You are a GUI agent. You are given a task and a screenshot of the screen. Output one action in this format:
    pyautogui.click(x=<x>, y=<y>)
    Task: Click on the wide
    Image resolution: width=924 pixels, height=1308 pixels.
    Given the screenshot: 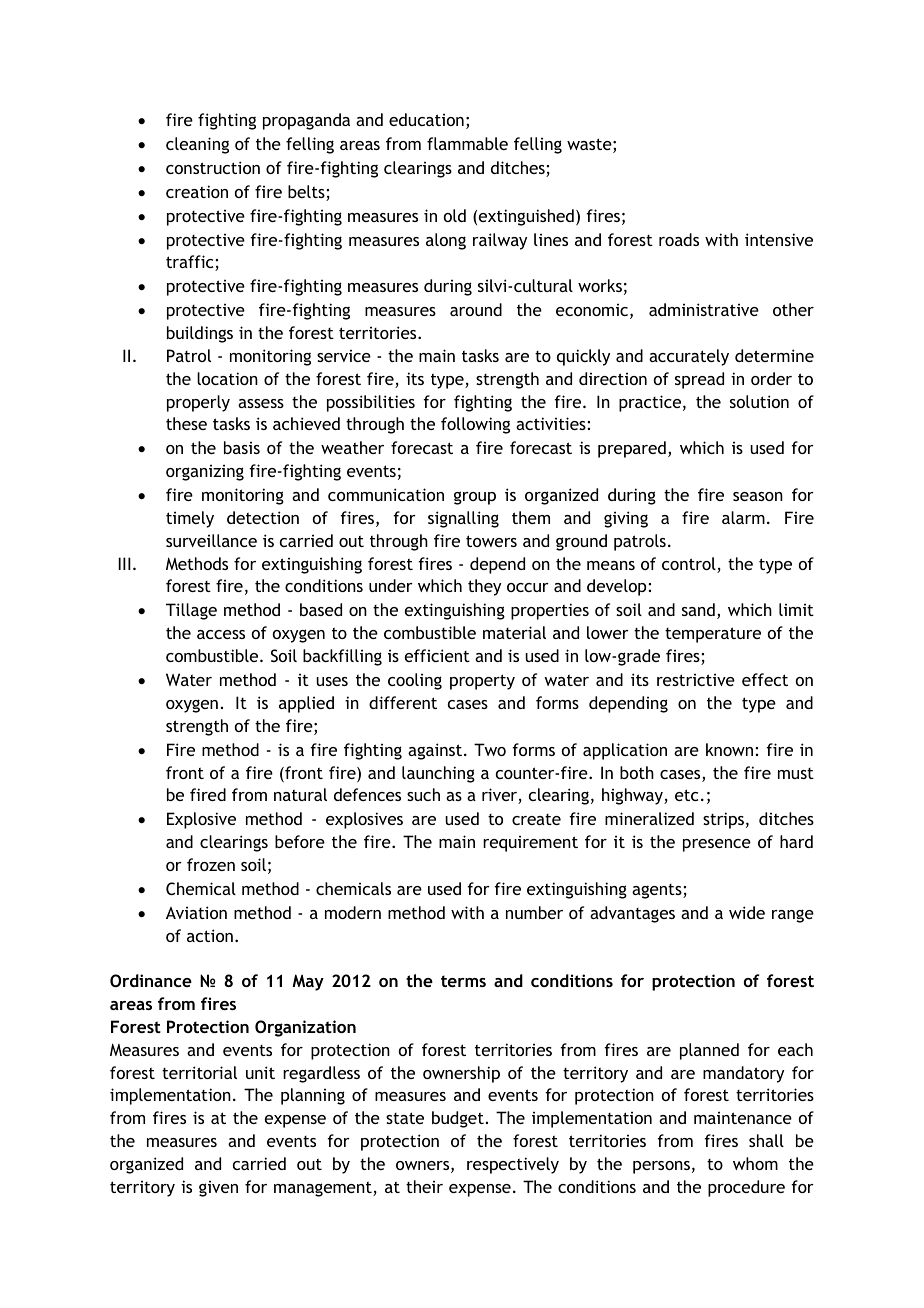 What is the action you would take?
    pyautogui.click(x=747, y=912)
